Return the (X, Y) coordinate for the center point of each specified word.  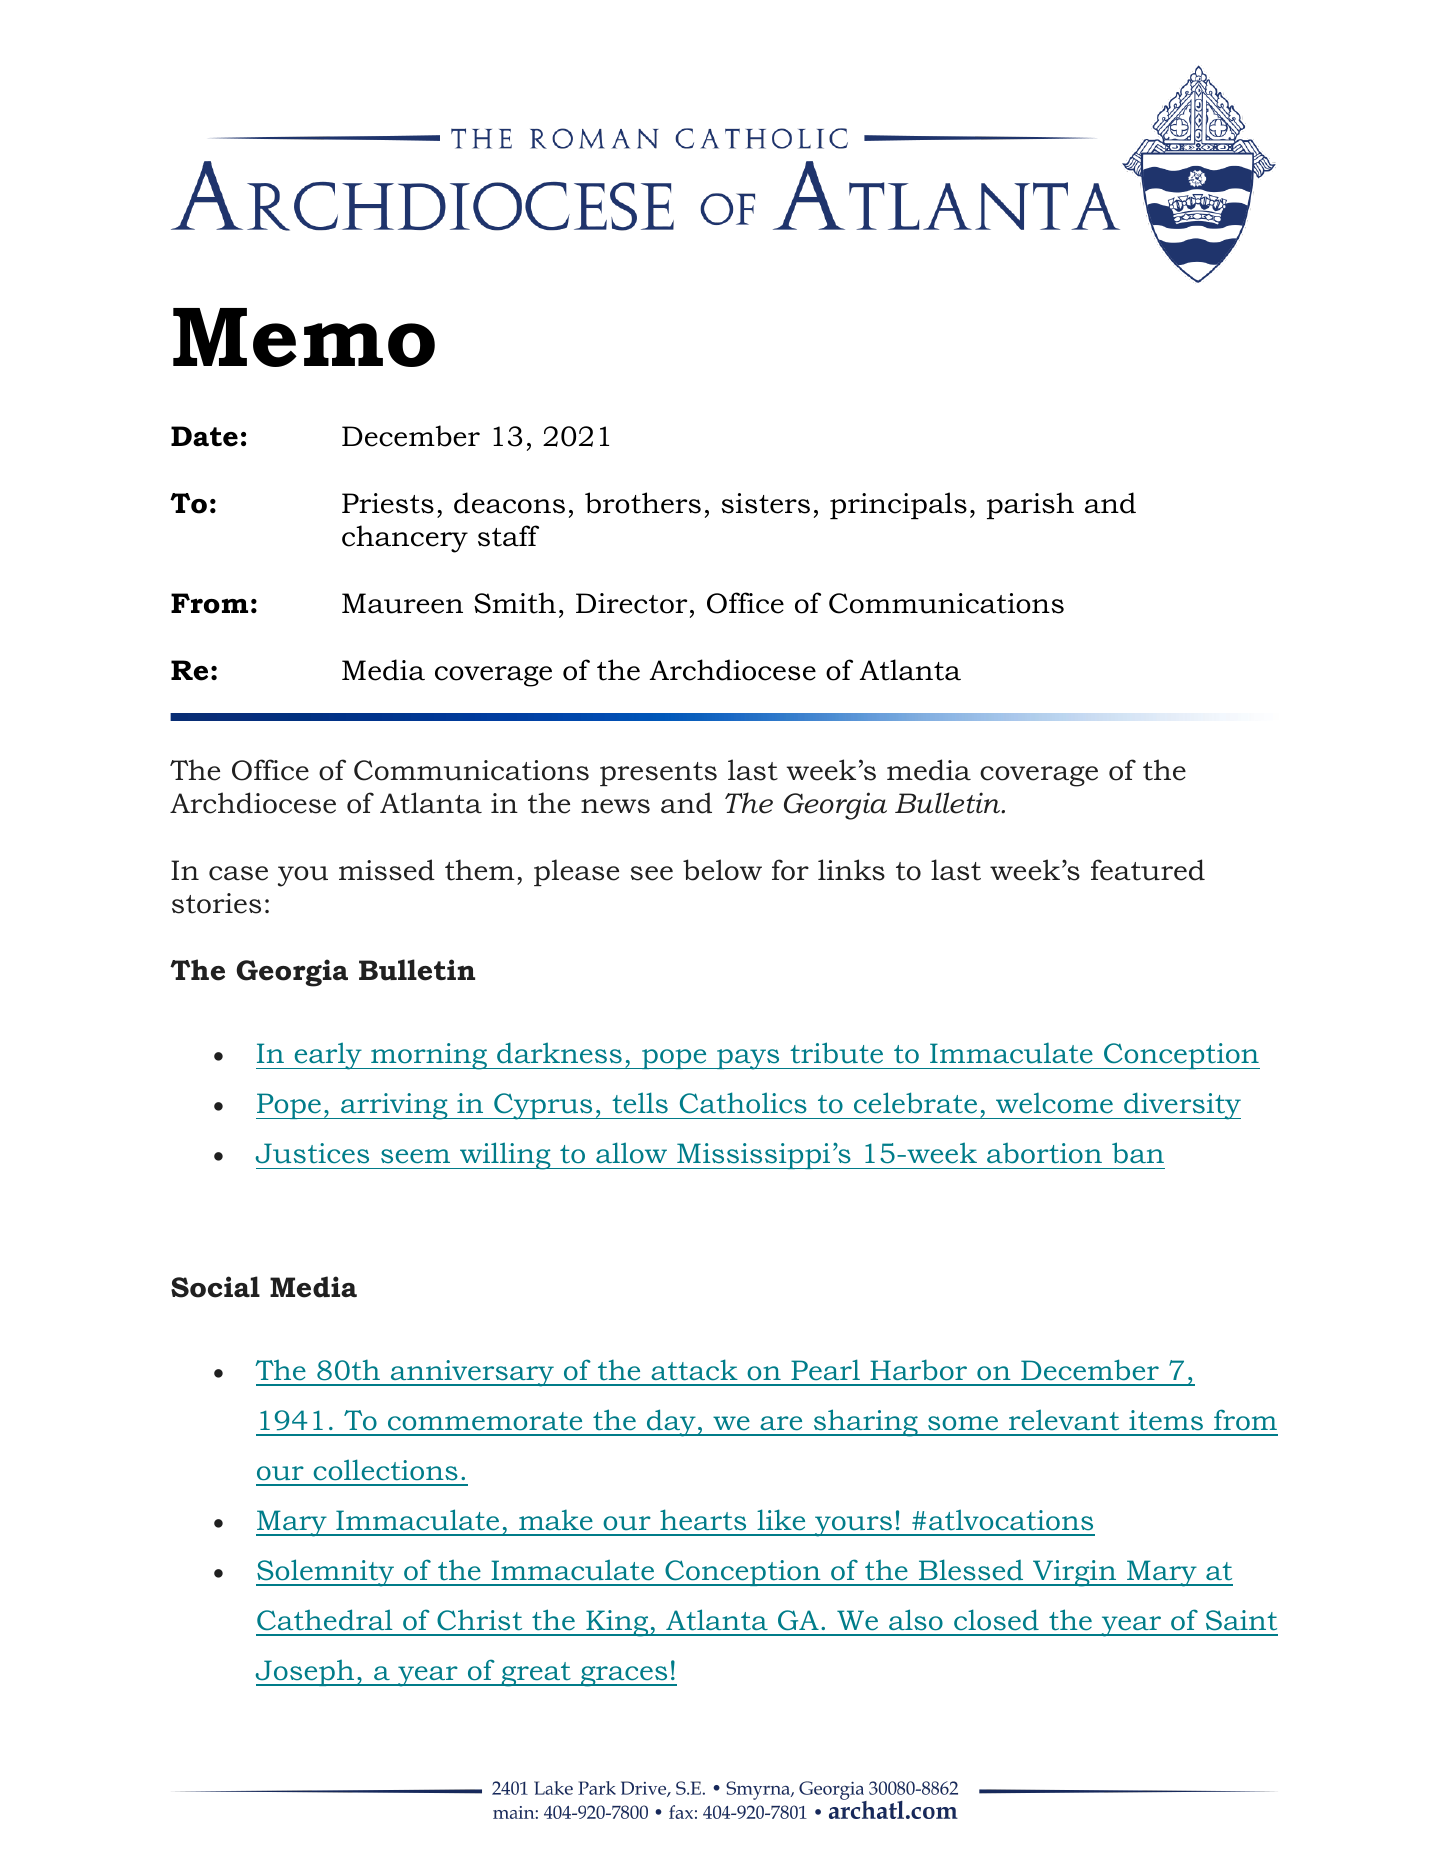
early (328, 1056)
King (617, 1623)
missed (387, 870)
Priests (388, 503)
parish (1030, 505)
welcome (1054, 1103)
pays (748, 1059)
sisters (766, 503)
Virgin (1075, 1573)
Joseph (306, 1673)
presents (658, 774)
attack (694, 1370)
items (1166, 1420)
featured (1148, 870)
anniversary (472, 1373)
